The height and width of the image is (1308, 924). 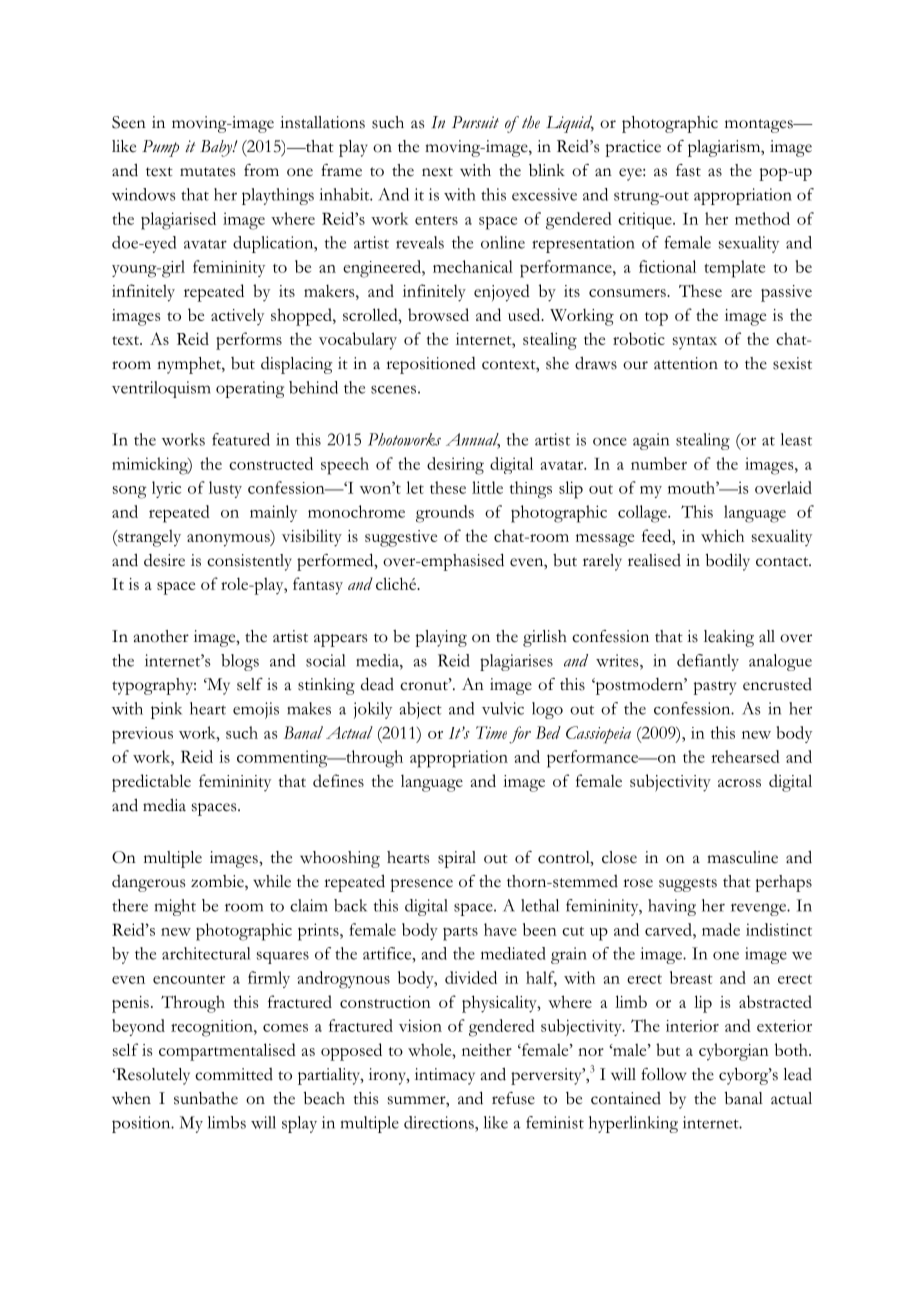 What do you see at coordinates (206, 1098) in the image?
I see `sunbathe` at bounding box center [206, 1098].
